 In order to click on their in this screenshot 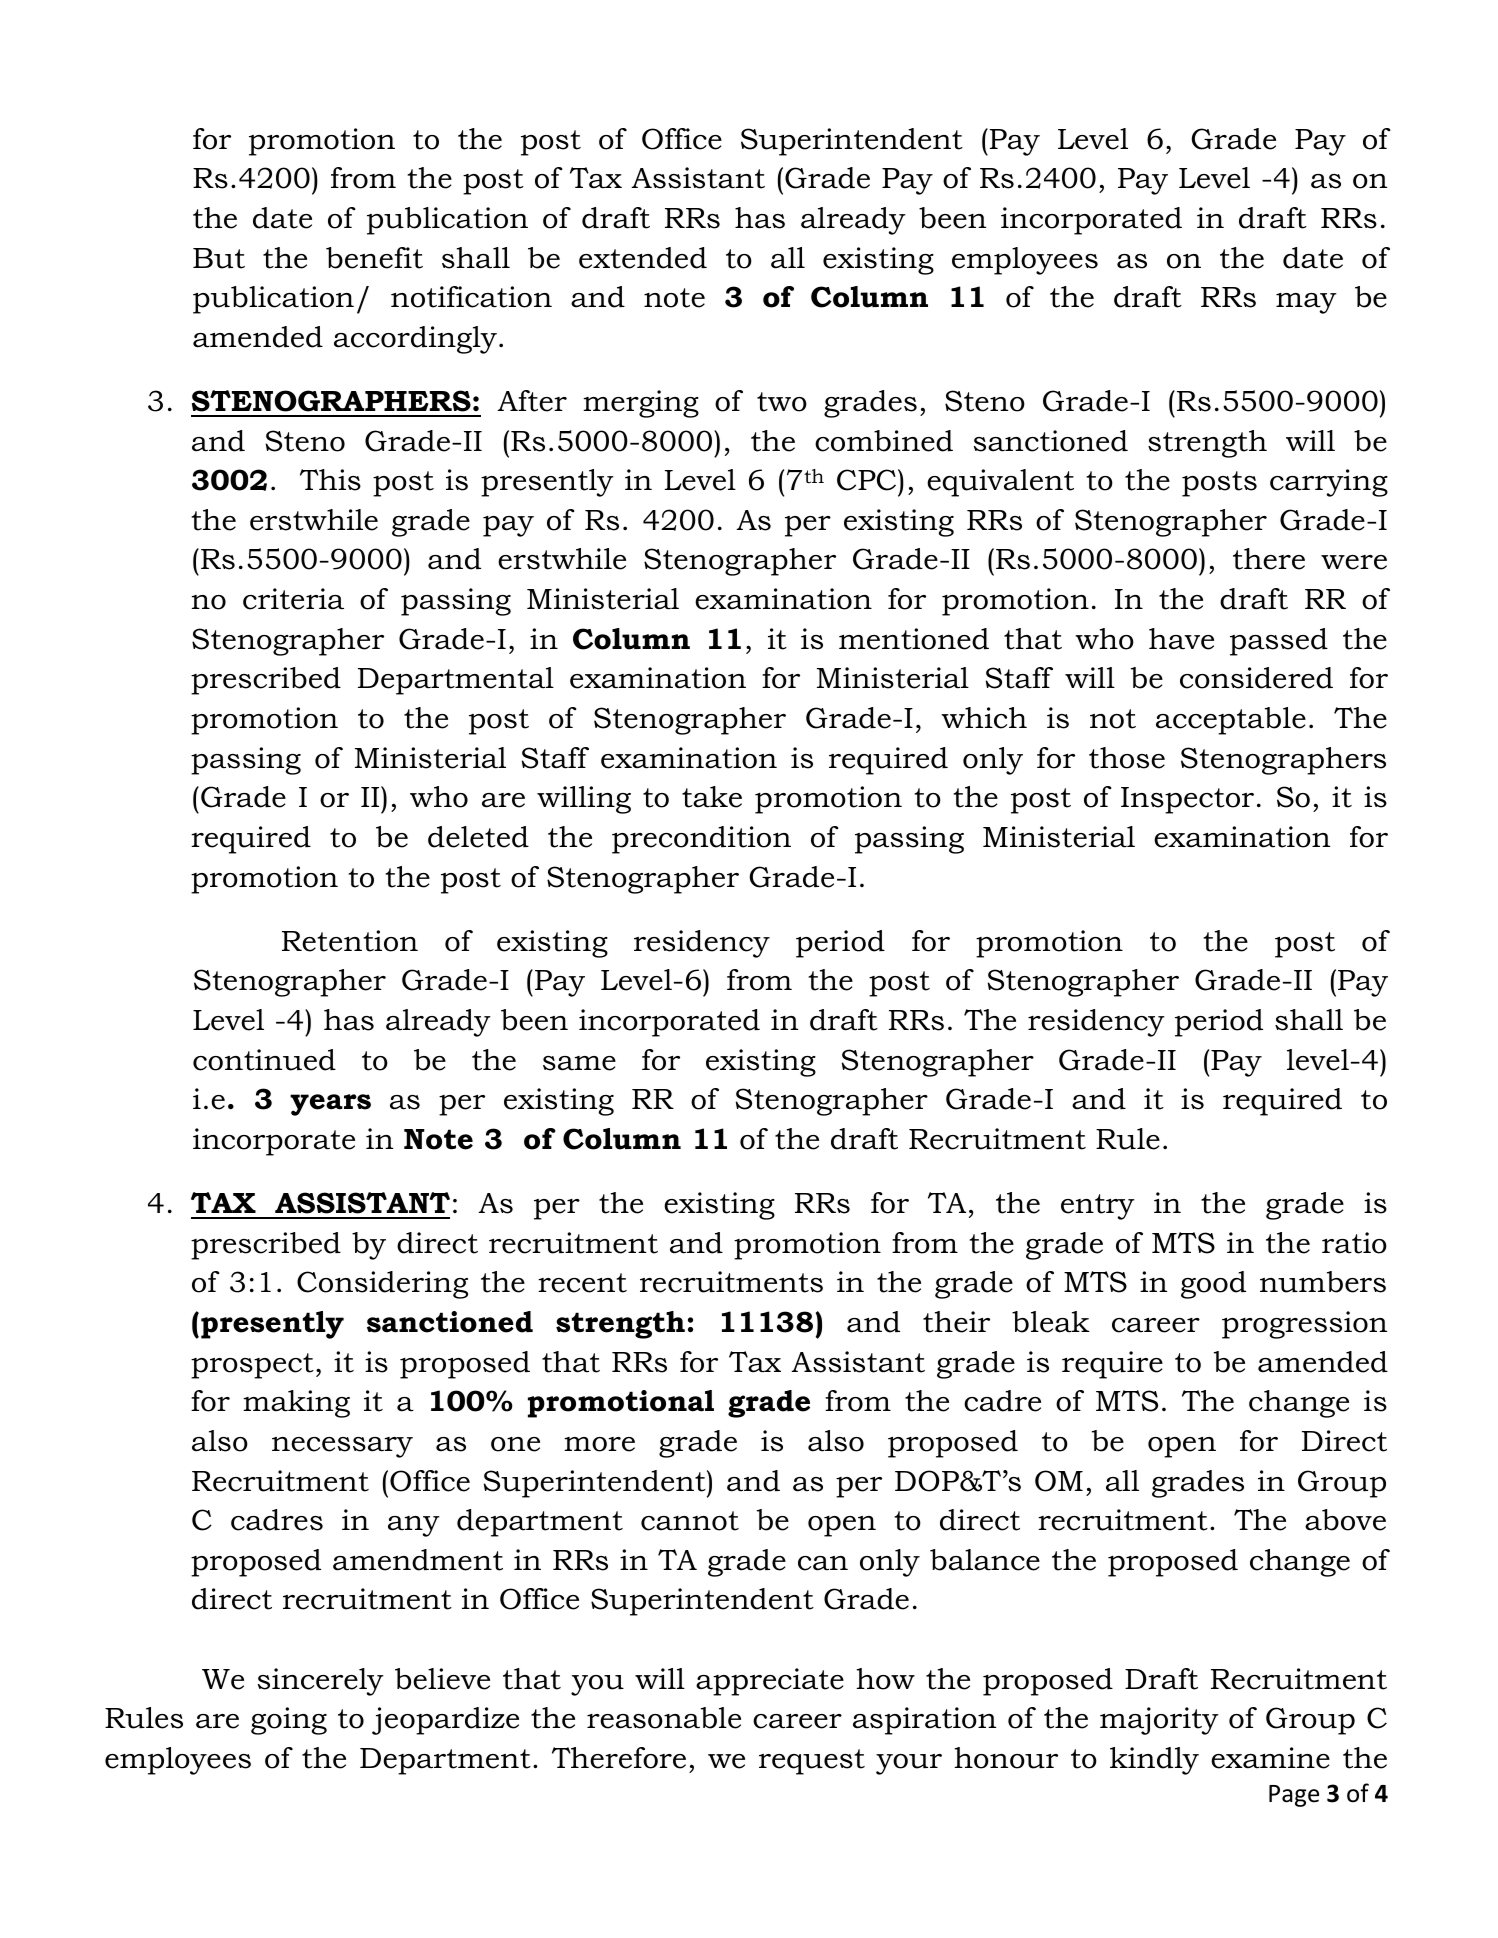, I will do `click(956, 1322)`.
